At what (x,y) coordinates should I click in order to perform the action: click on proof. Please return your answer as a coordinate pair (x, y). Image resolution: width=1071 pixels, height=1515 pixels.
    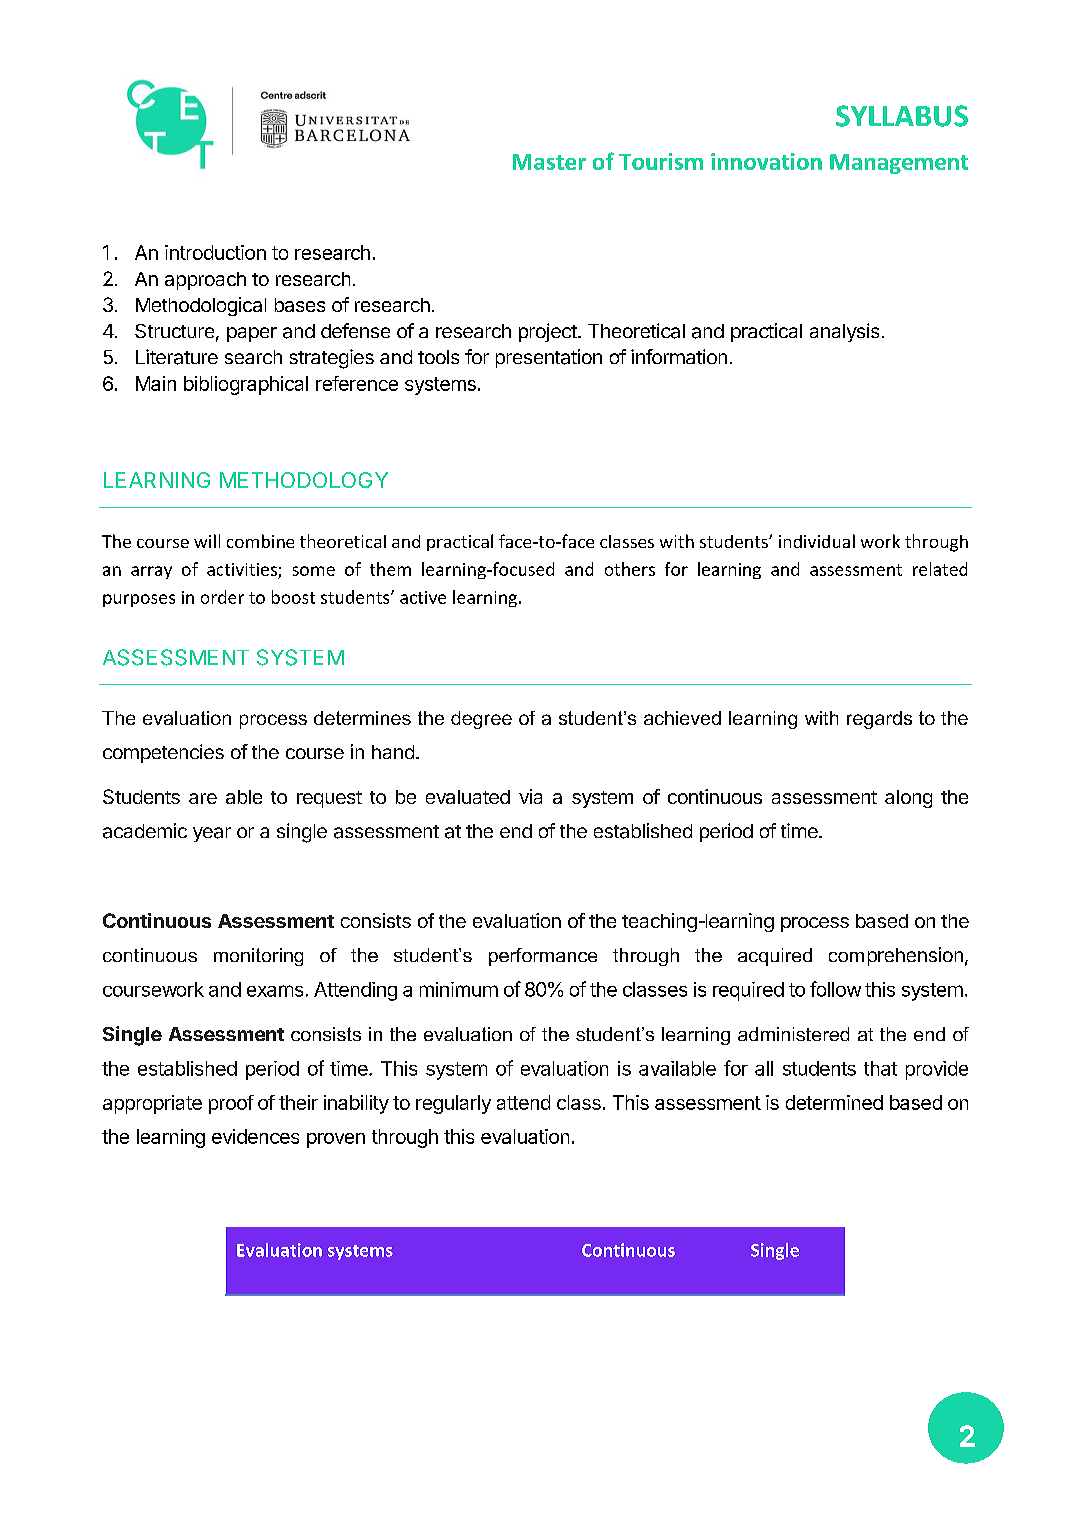
    Looking at the image, I should click on (231, 1104).
